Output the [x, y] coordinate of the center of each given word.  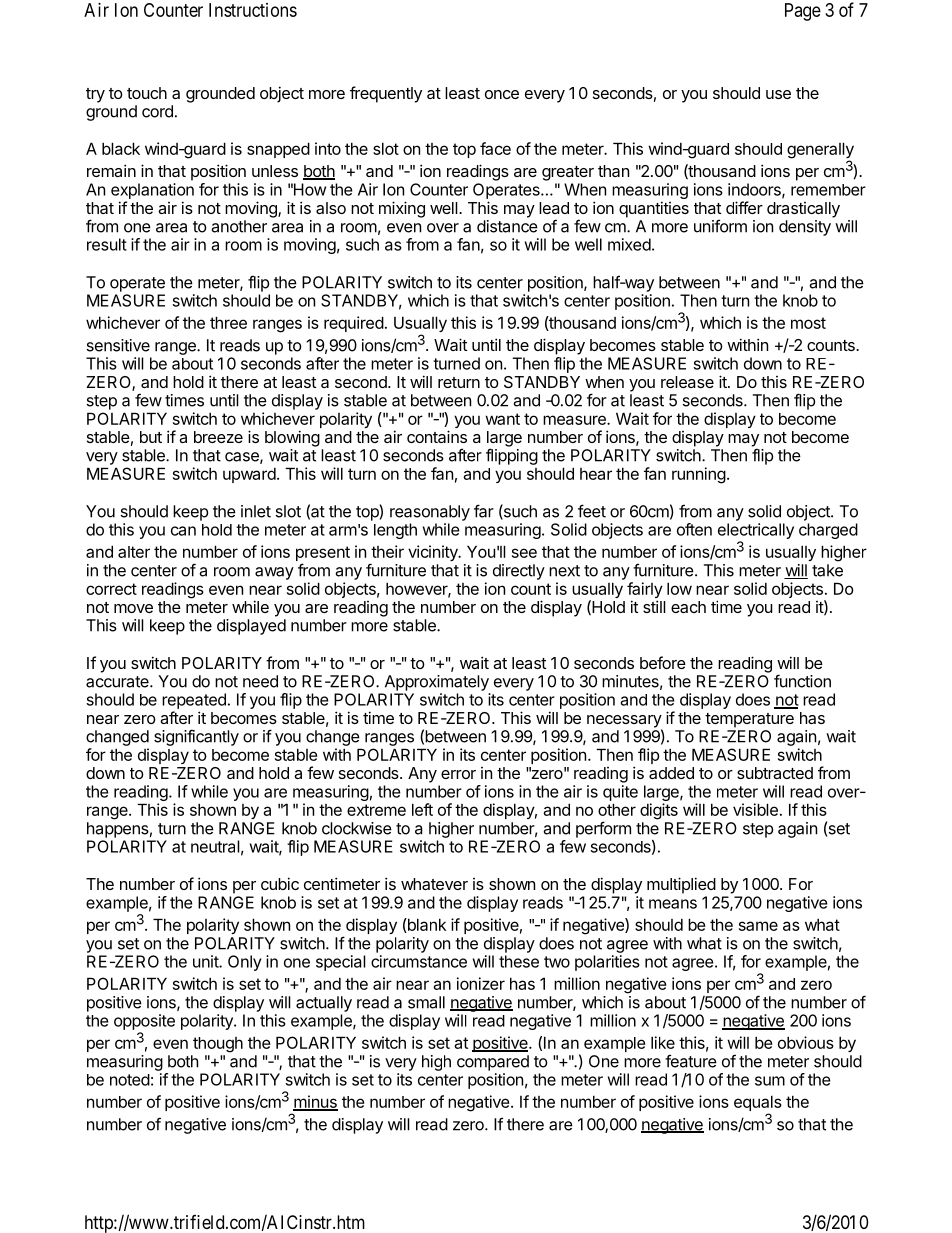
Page [803, 12]
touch [147, 93]
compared [493, 1063]
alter [134, 552]
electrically [756, 532]
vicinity [434, 553]
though [218, 1045]
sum [770, 1081]
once [502, 94]
